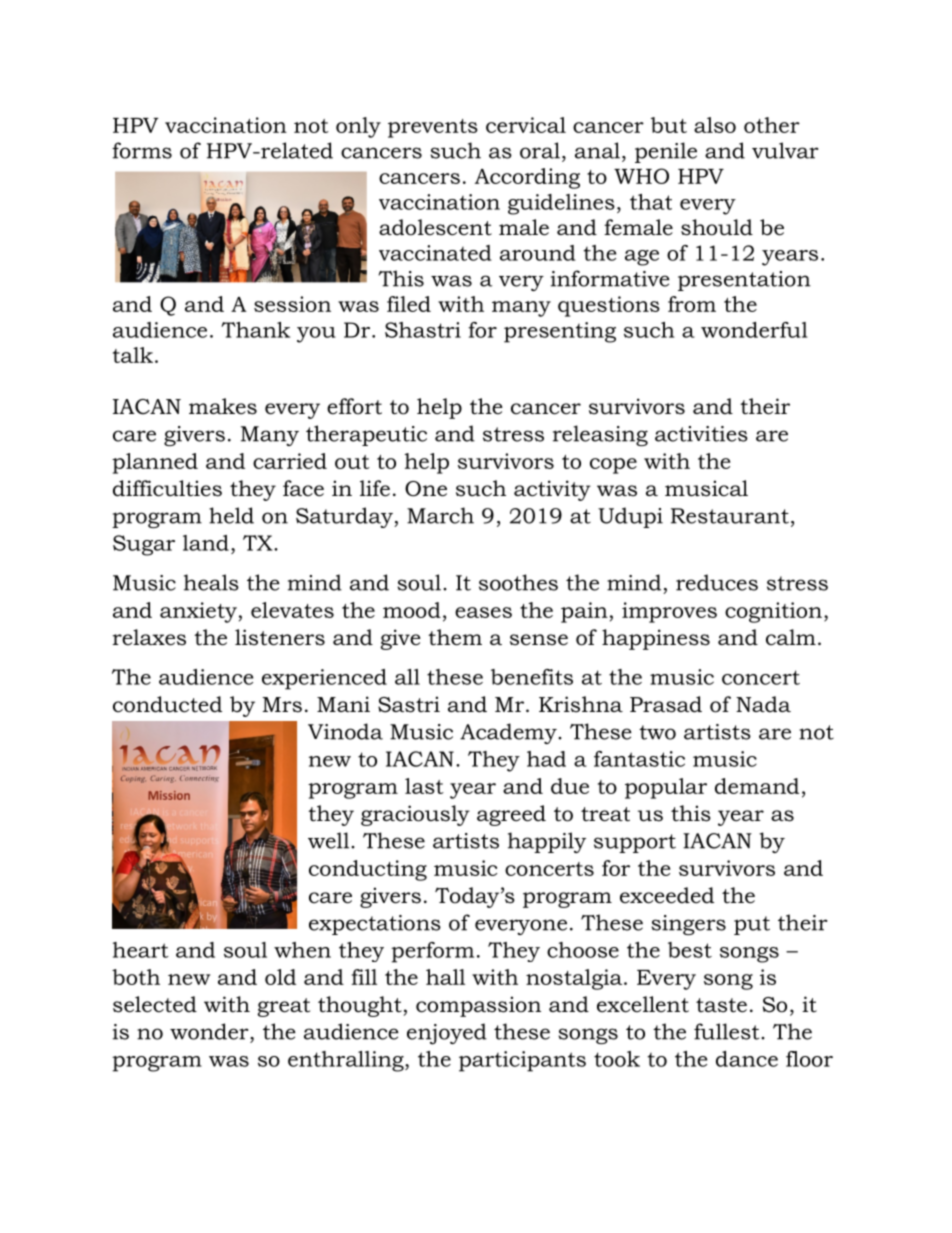 This document has width=952, height=1233. What do you see at coordinates (447, 1034) in the document?
I see `enjoyed` at bounding box center [447, 1034].
